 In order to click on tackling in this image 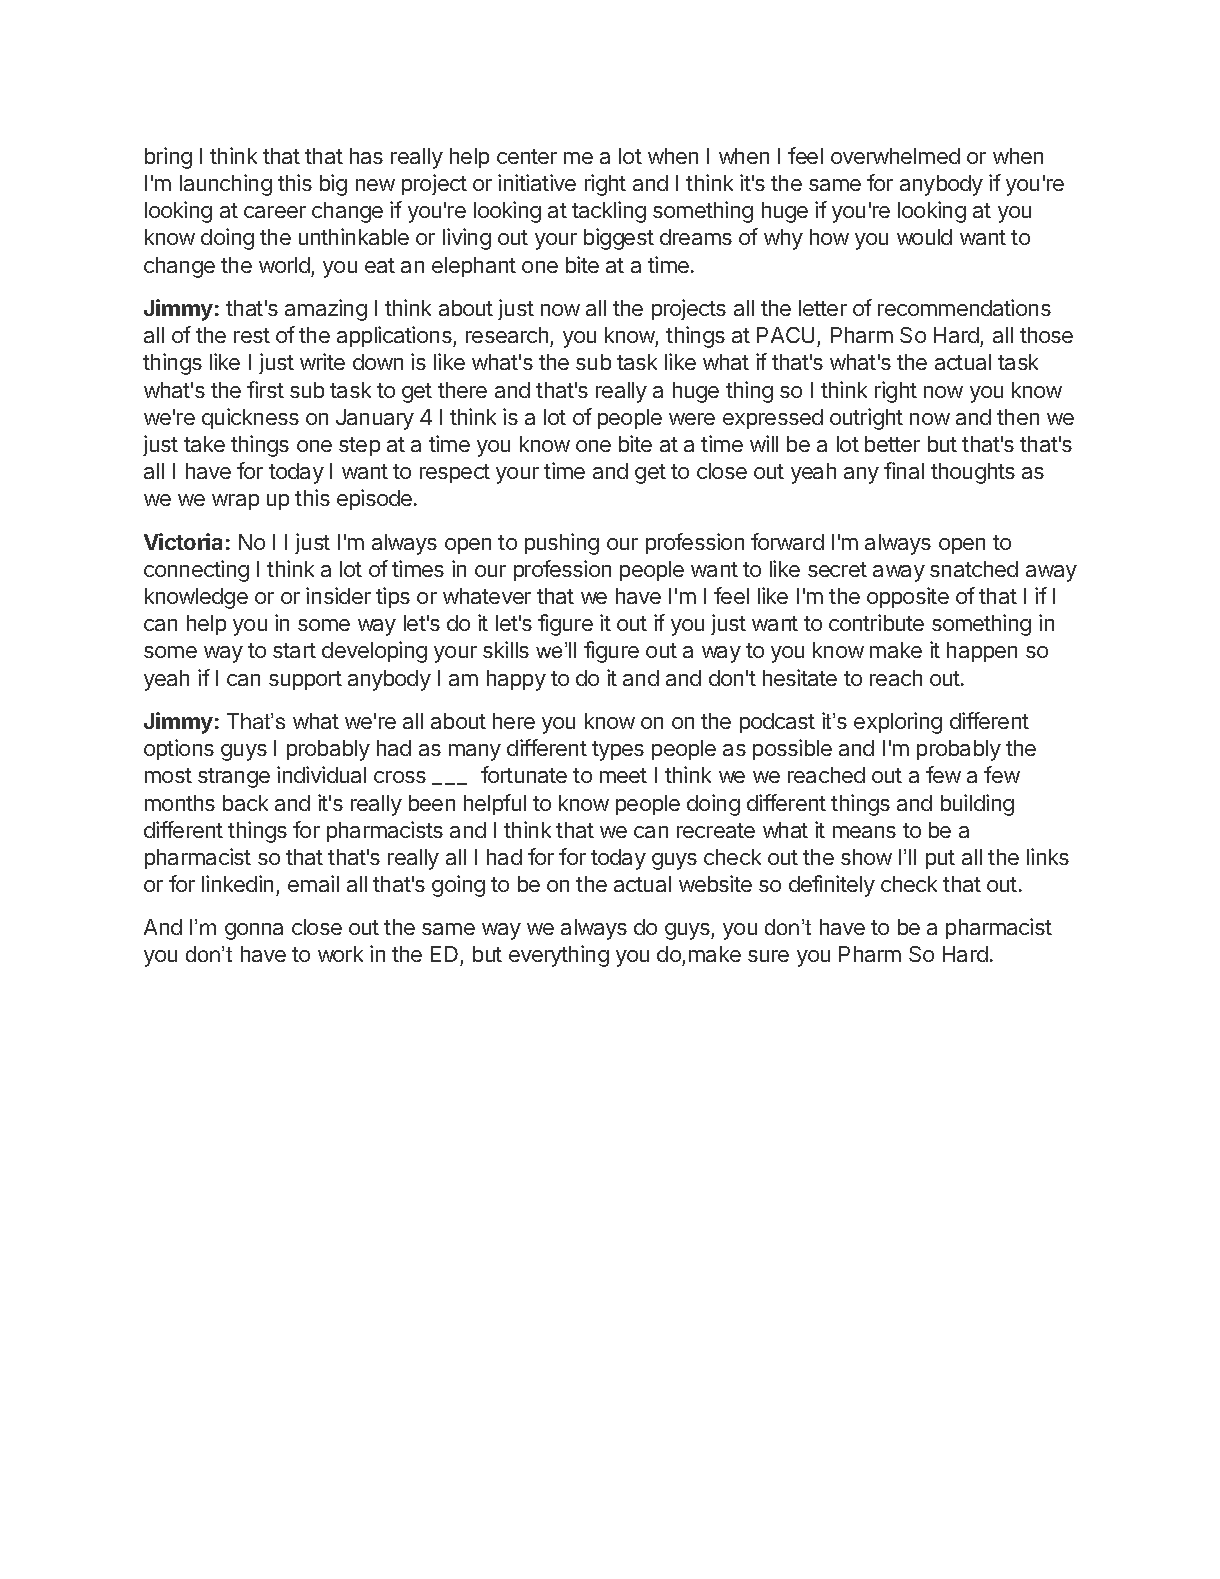, I will do `click(609, 212)`.
